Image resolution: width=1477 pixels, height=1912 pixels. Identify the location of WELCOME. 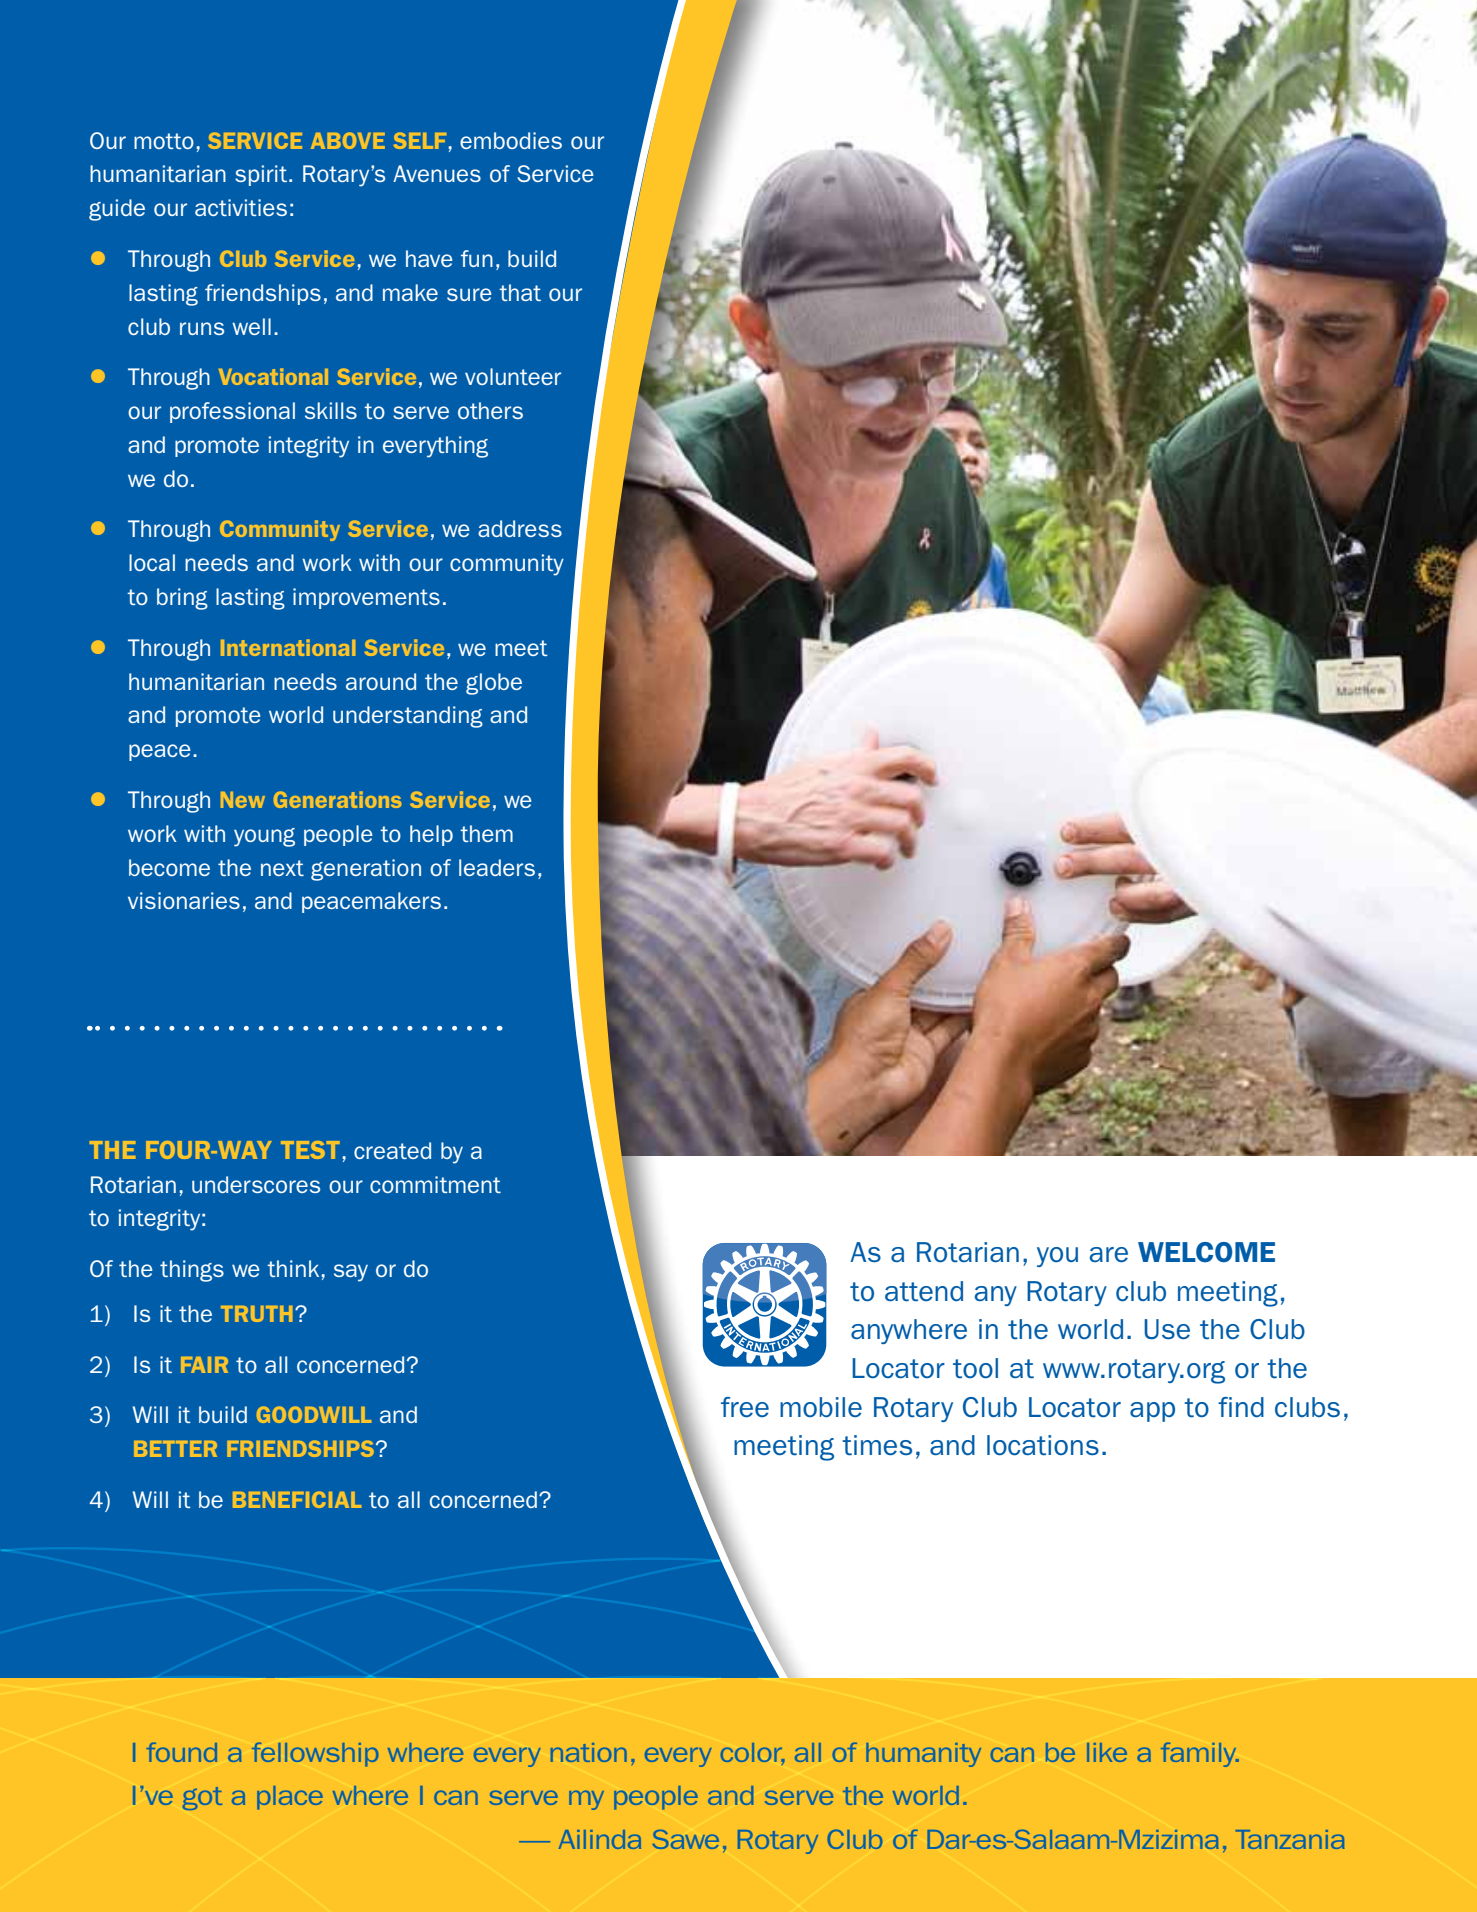
(1206, 1252).
